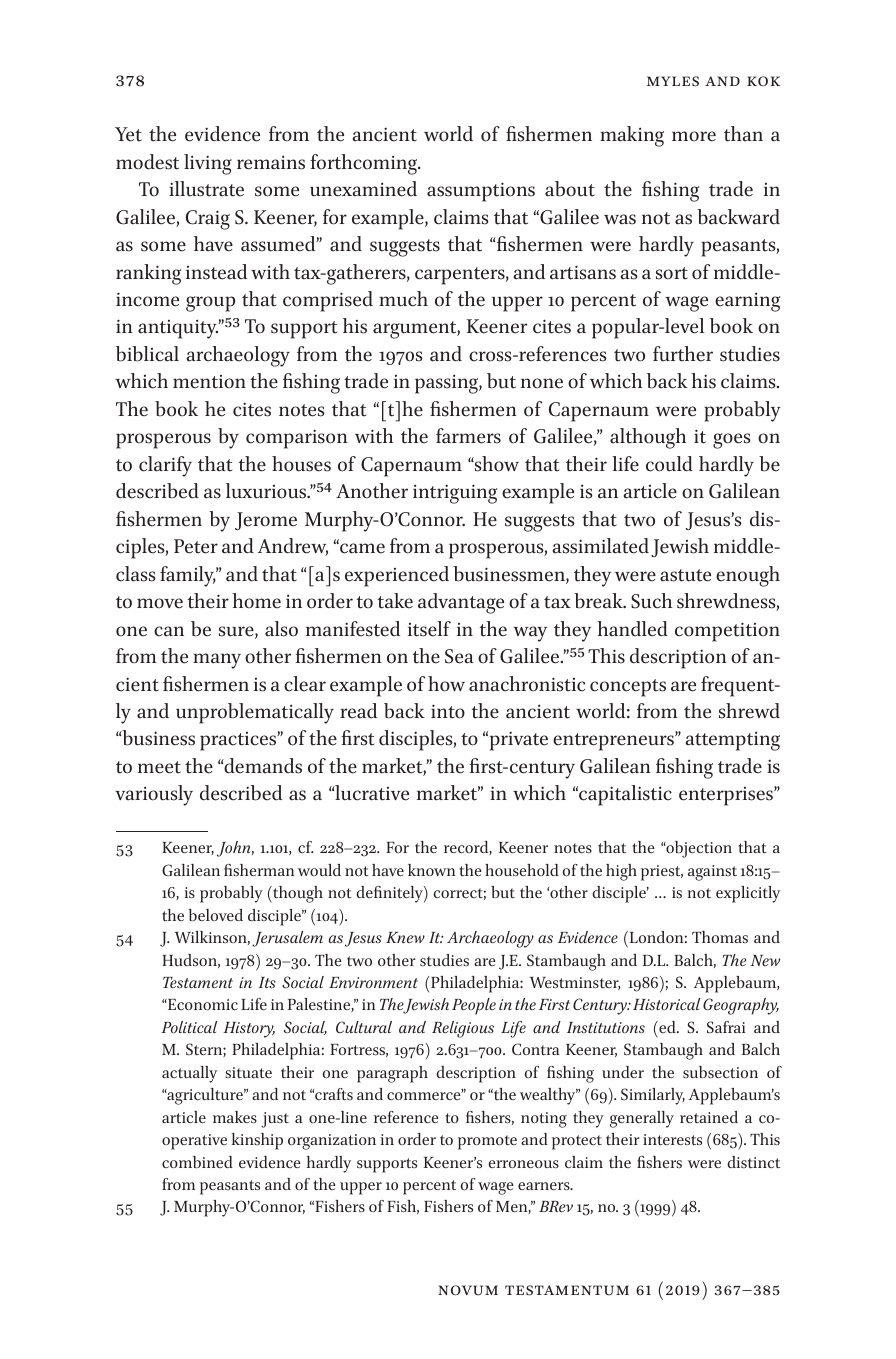 This screenshot has width=896, height=1359. What do you see at coordinates (208, 164) in the screenshot?
I see `living` at bounding box center [208, 164].
